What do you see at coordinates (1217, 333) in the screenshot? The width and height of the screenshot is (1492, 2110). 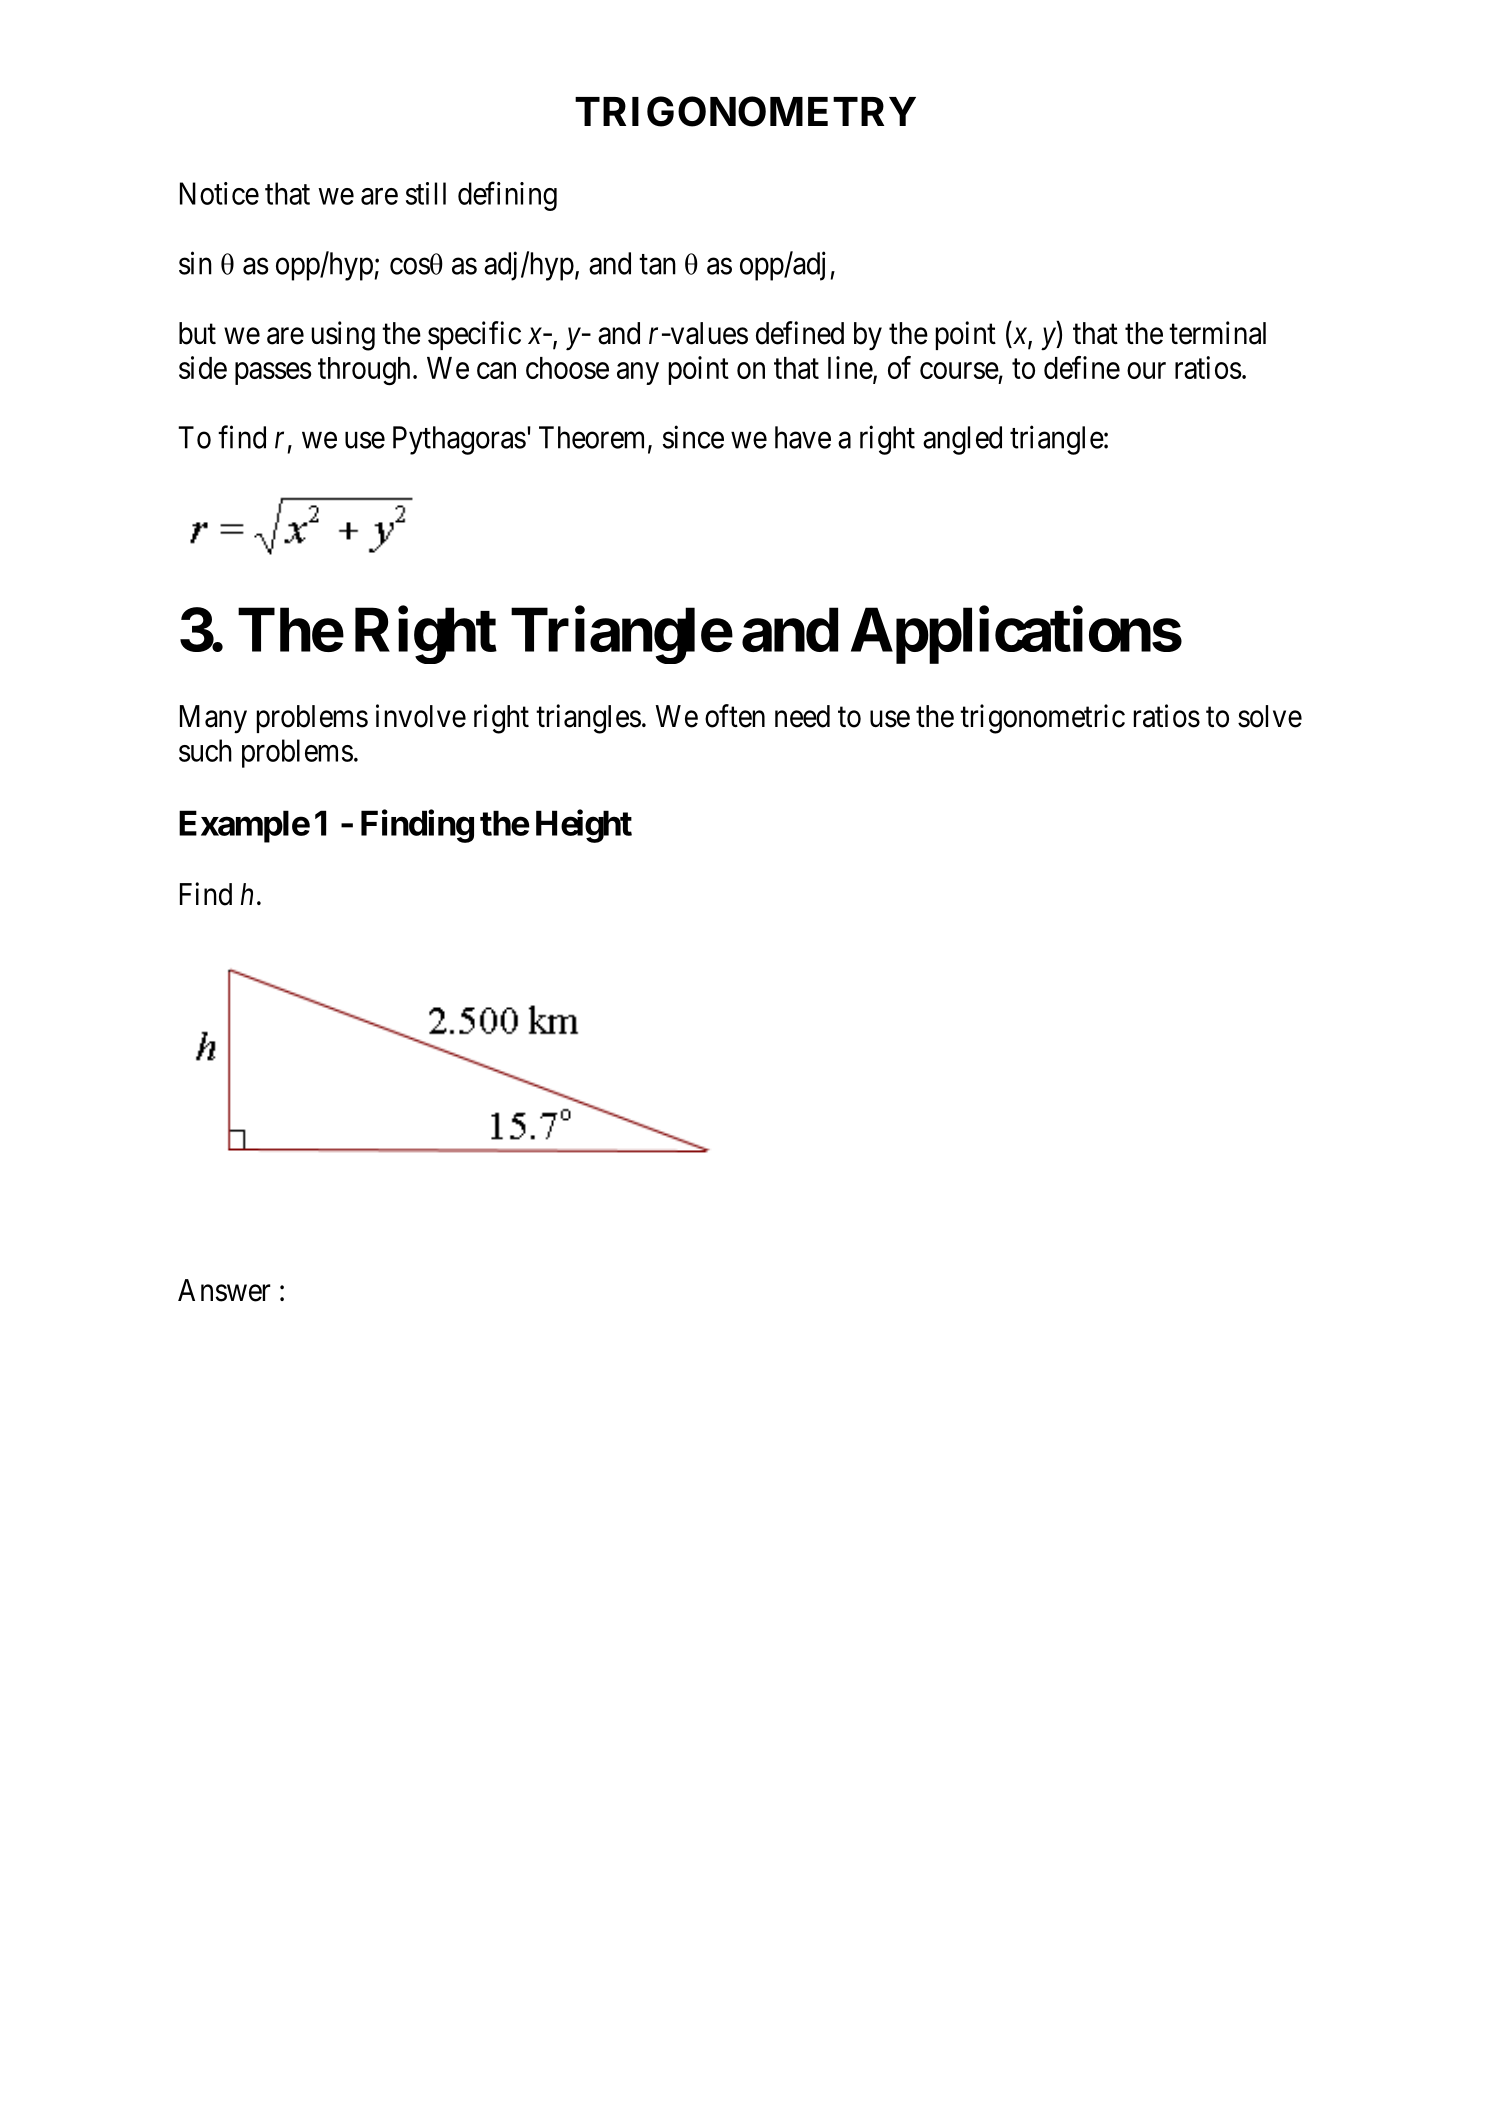 I see `terminal` at bounding box center [1217, 333].
